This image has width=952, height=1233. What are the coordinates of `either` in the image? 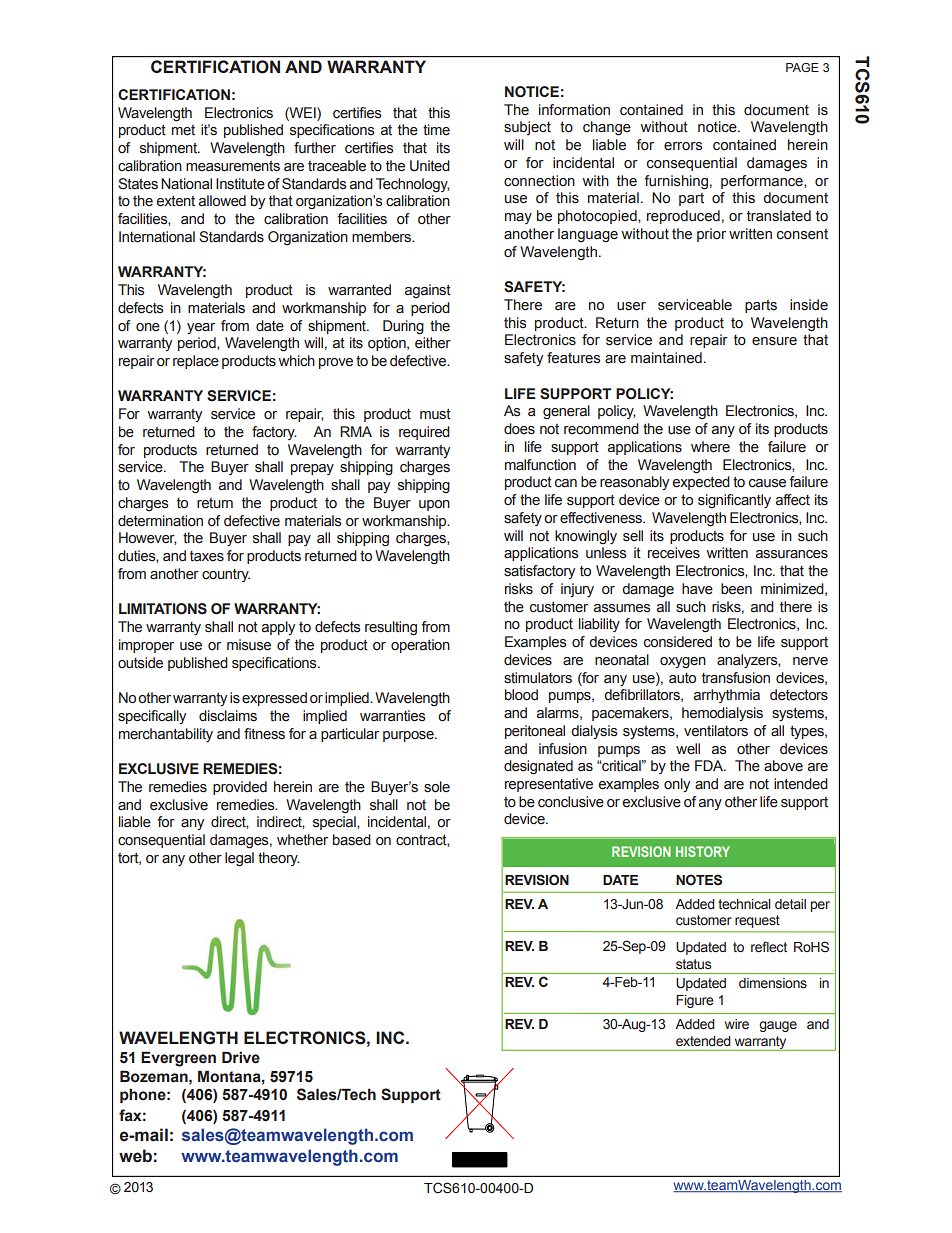 It's located at (433, 343).
